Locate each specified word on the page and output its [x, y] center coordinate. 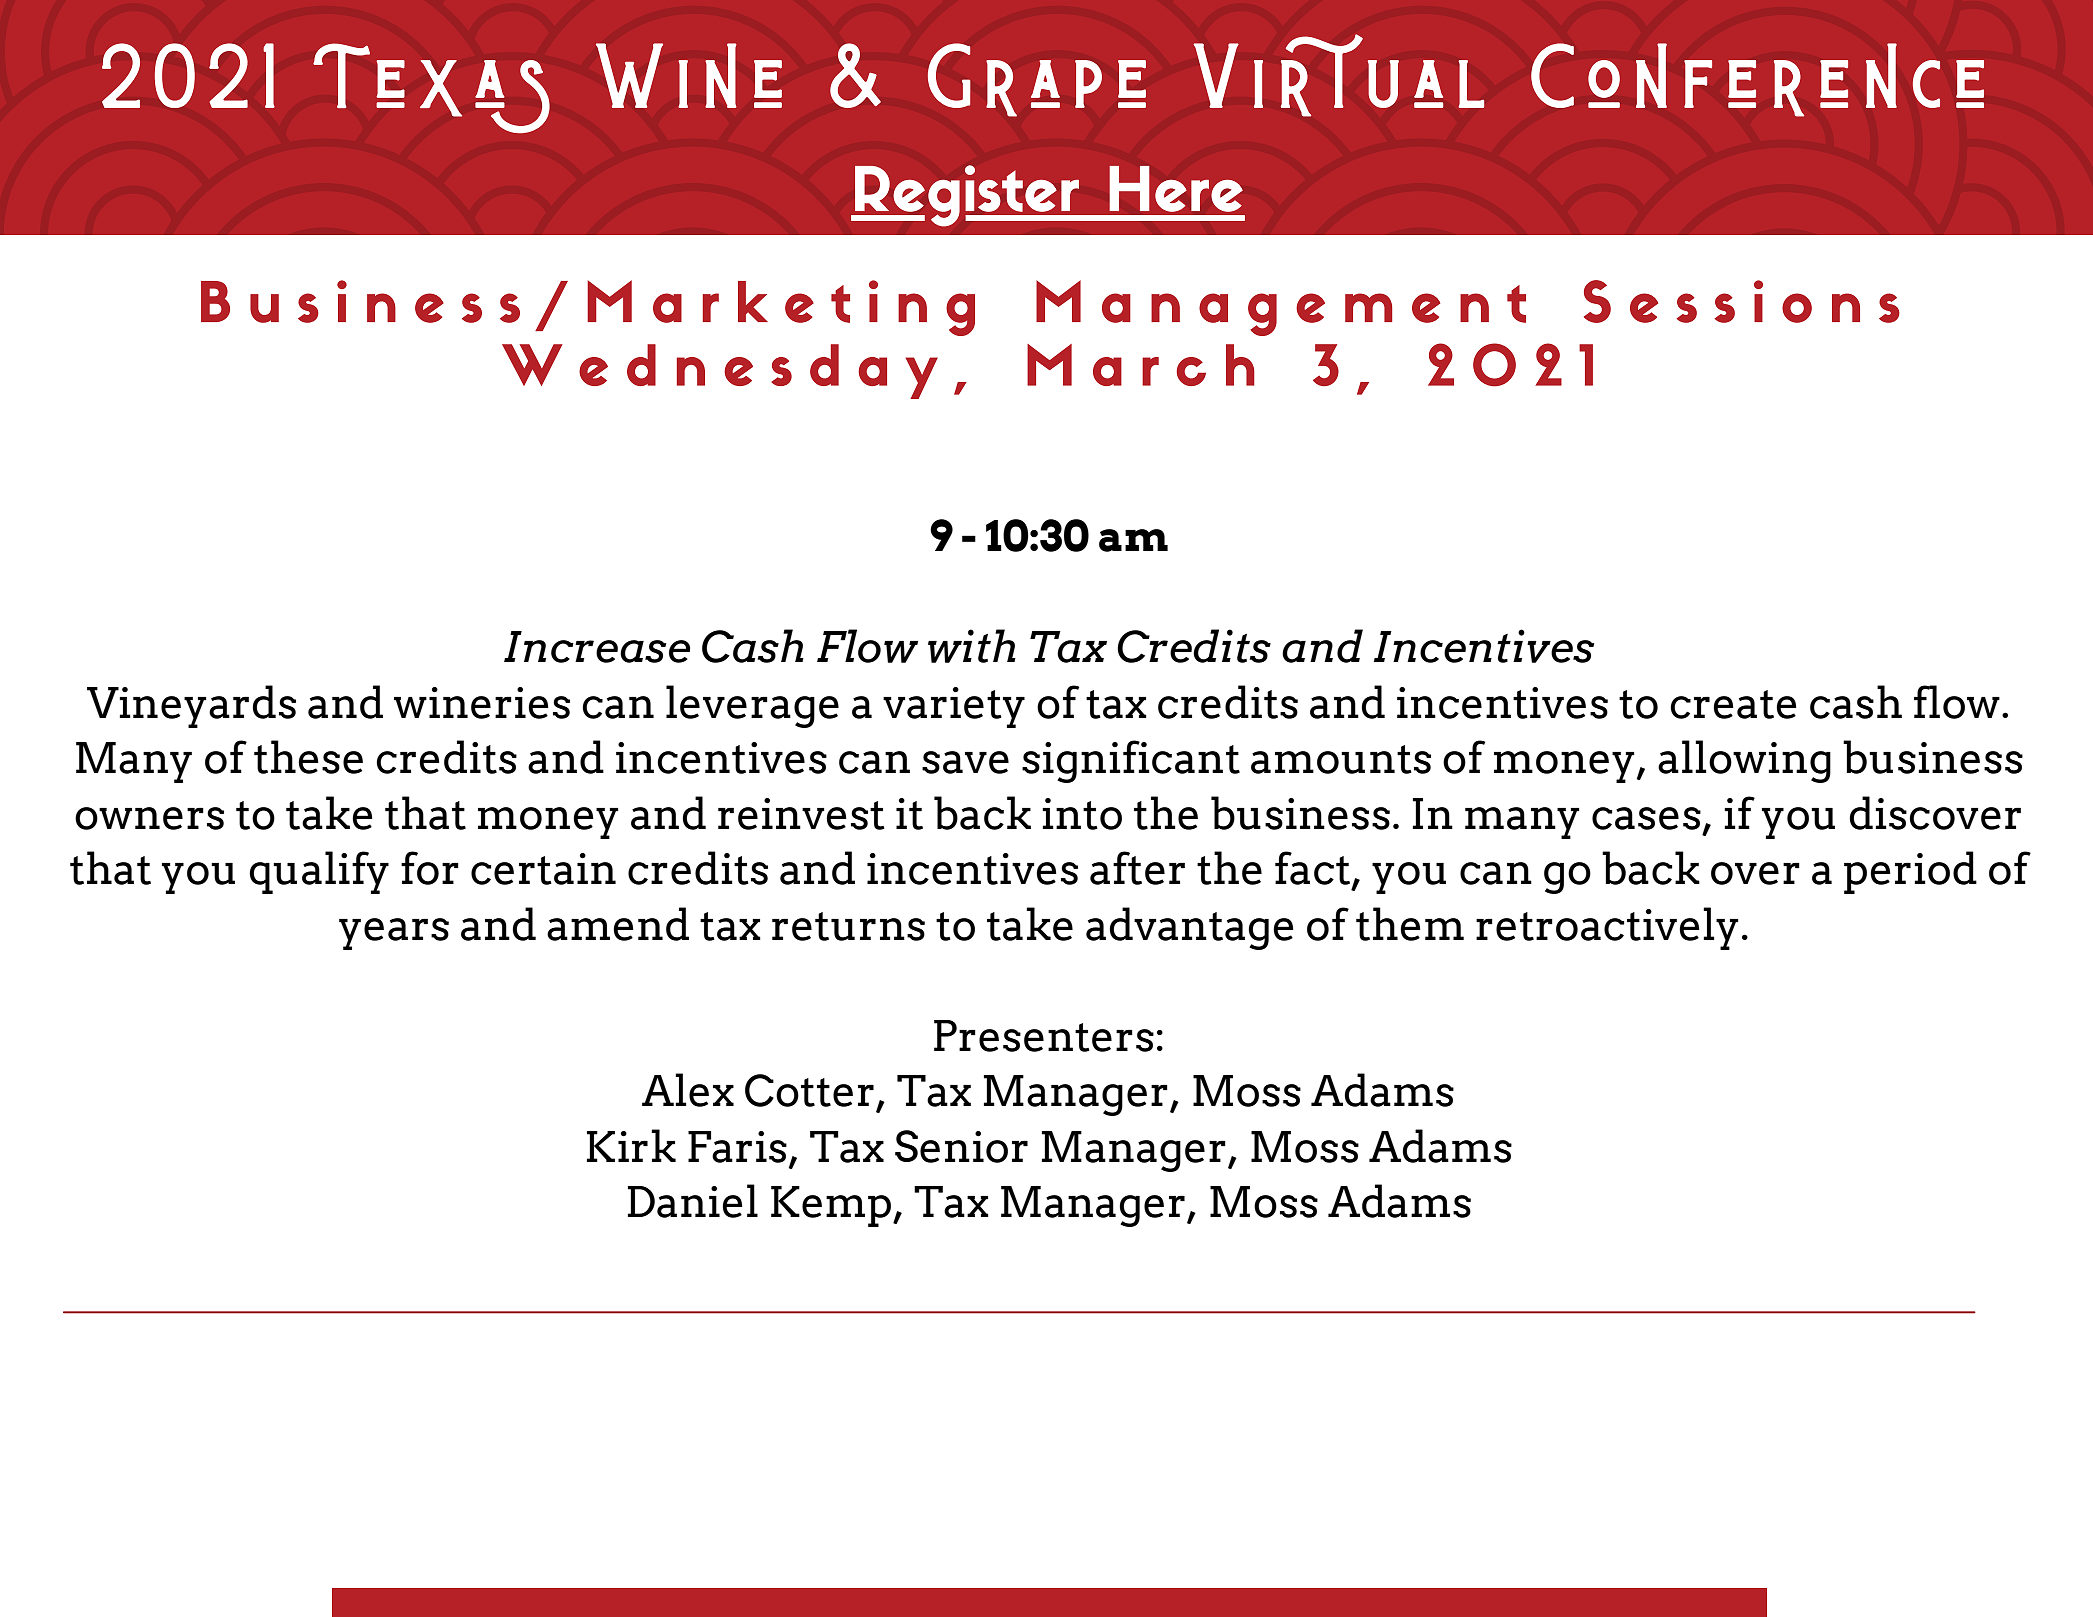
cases [1646, 818]
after [1137, 868]
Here [1176, 189]
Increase [597, 647]
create [1733, 704]
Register [967, 196]
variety [954, 707]
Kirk [631, 1145]
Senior [961, 1146]
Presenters [1044, 1036]
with [972, 646]
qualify [319, 872]
